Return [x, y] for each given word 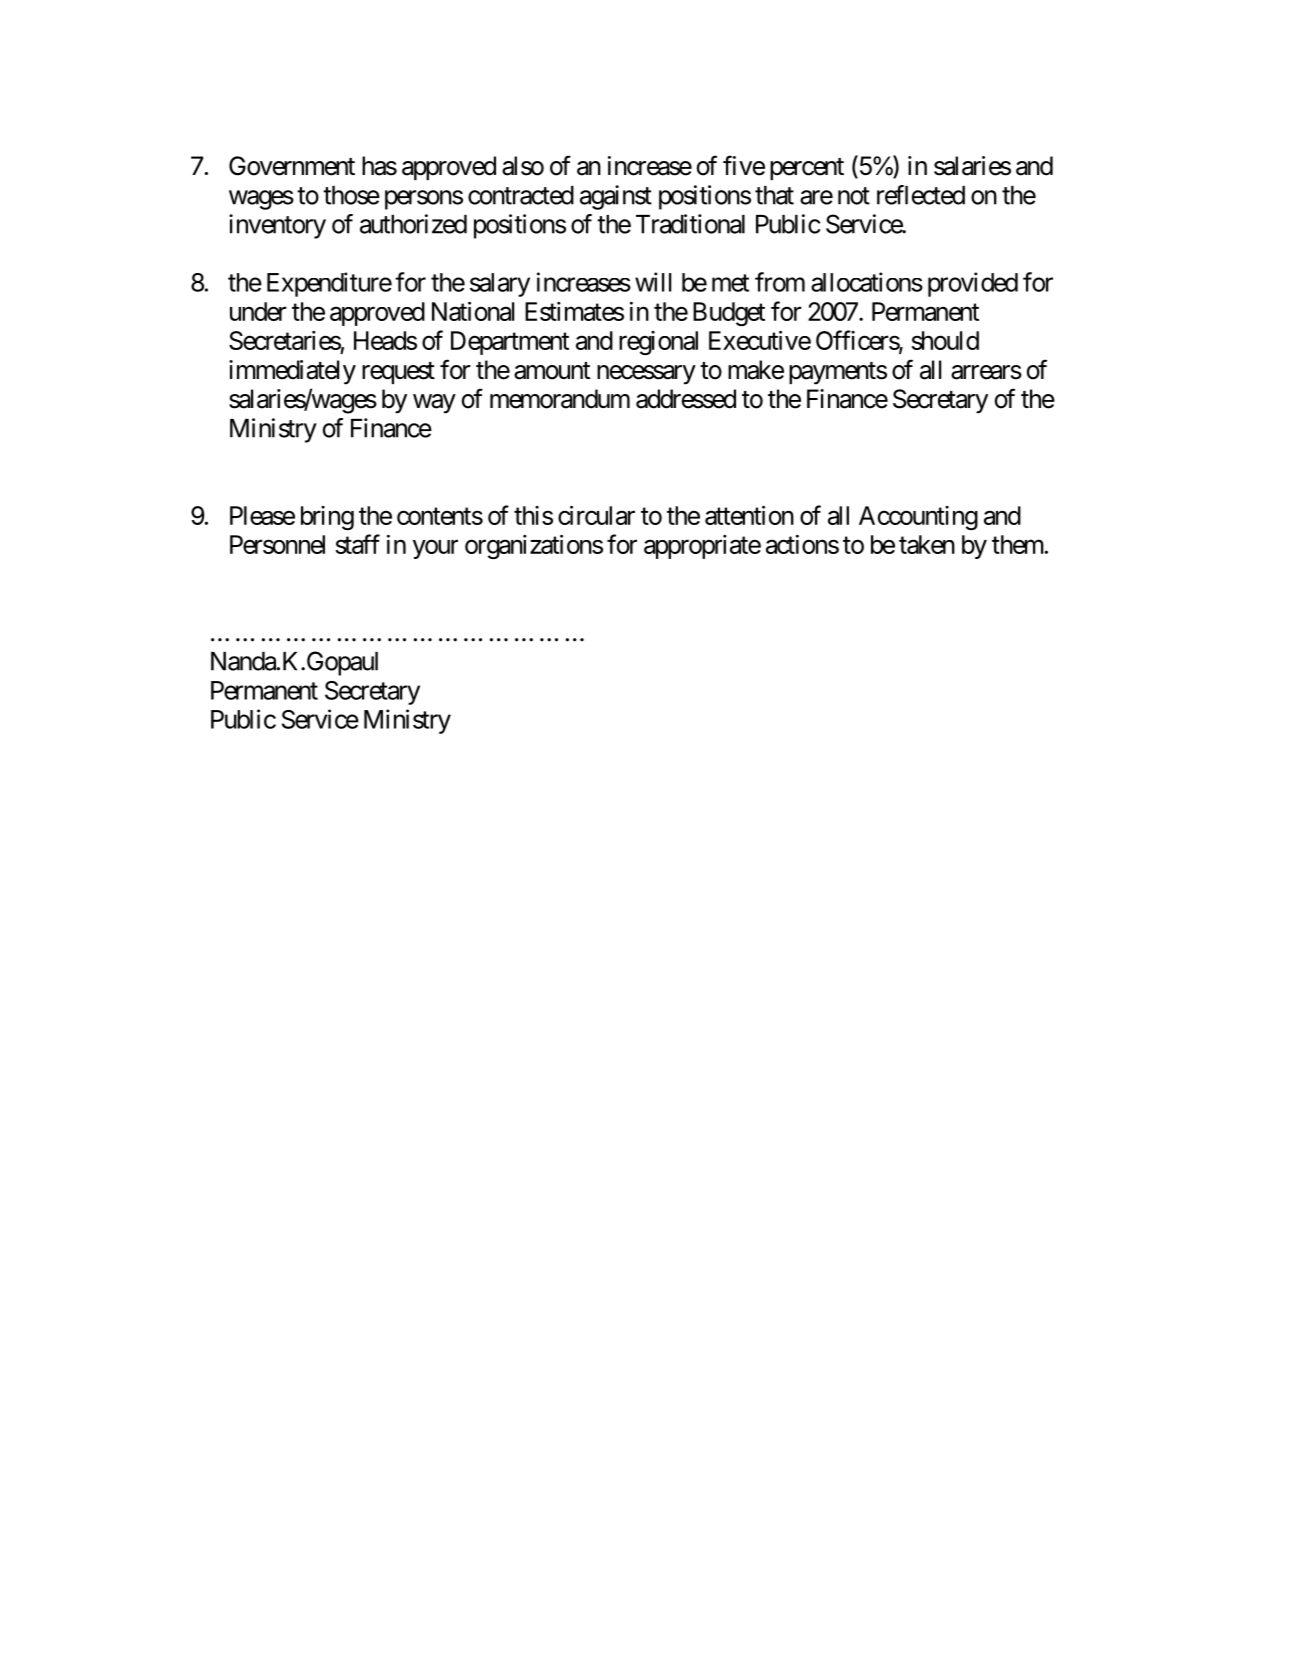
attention [749, 515]
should [945, 340]
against [616, 197]
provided [973, 284]
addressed [686, 399]
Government [292, 166]
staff [357, 544]
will [653, 282]
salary [500, 285]
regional [658, 343]
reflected [921, 195]
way [434, 404]
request [398, 373]
